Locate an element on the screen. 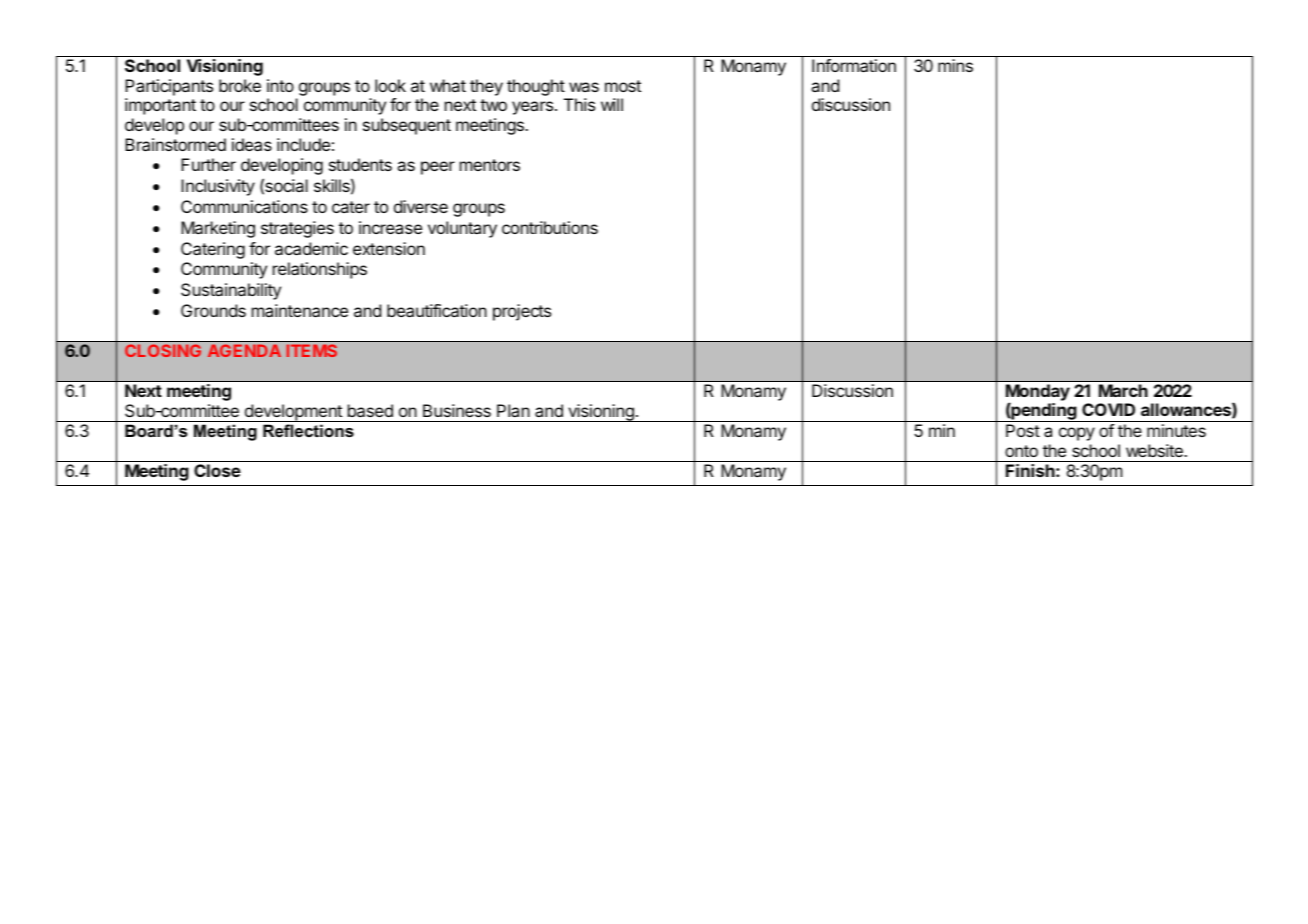  mentors is located at coordinates (490, 165).
